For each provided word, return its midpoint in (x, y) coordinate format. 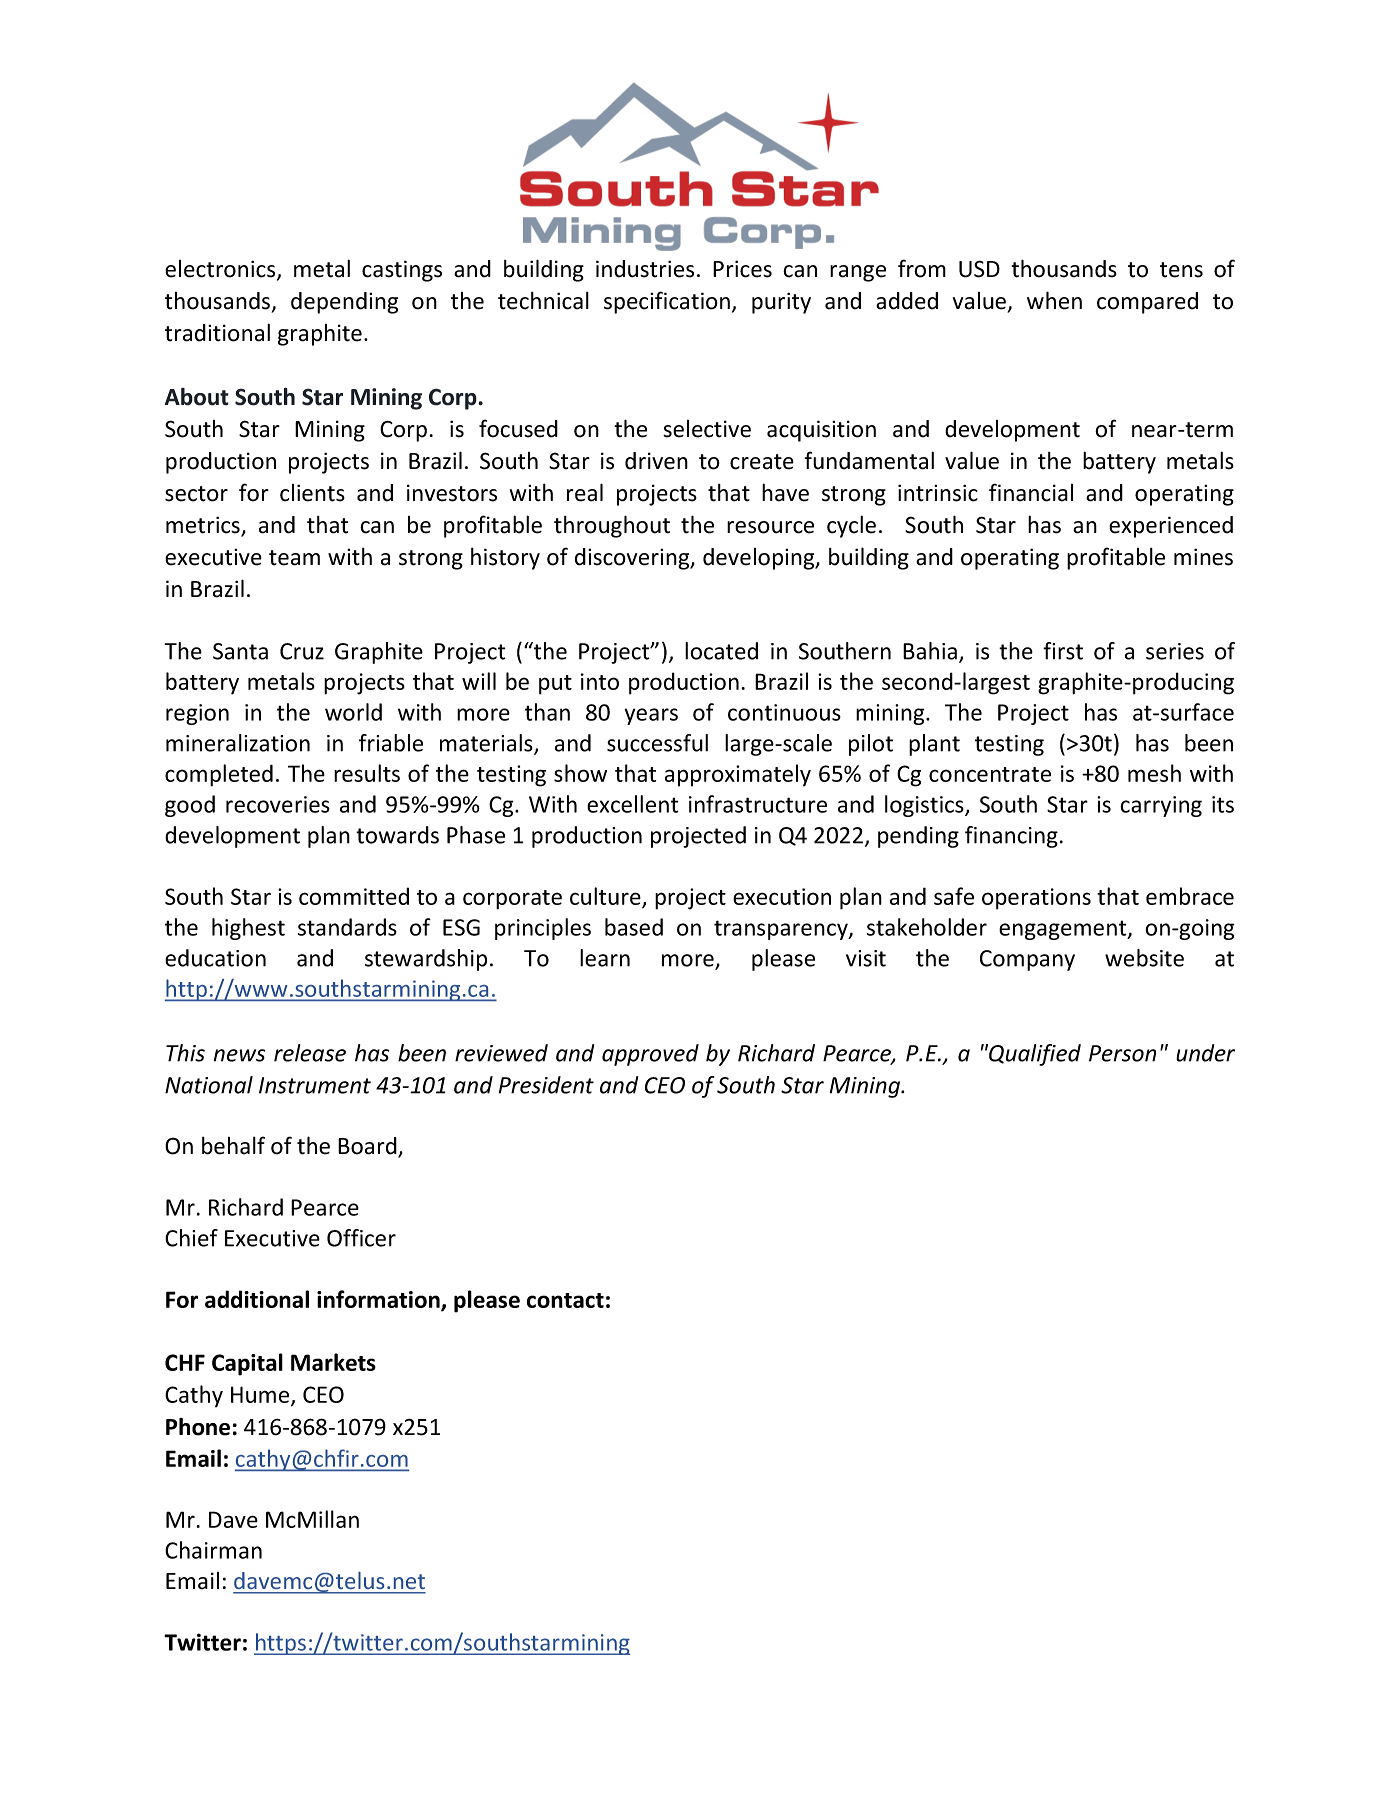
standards (347, 927)
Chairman (213, 1550)
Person (1122, 1053)
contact (565, 1300)
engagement (1064, 930)
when (1054, 300)
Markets (333, 1362)
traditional (217, 332)
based (634, 927)
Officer (361, 1238)
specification (667, 302)
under (1205, 1053)
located (721, 651)
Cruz (302, 651)
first (1063, 651)
